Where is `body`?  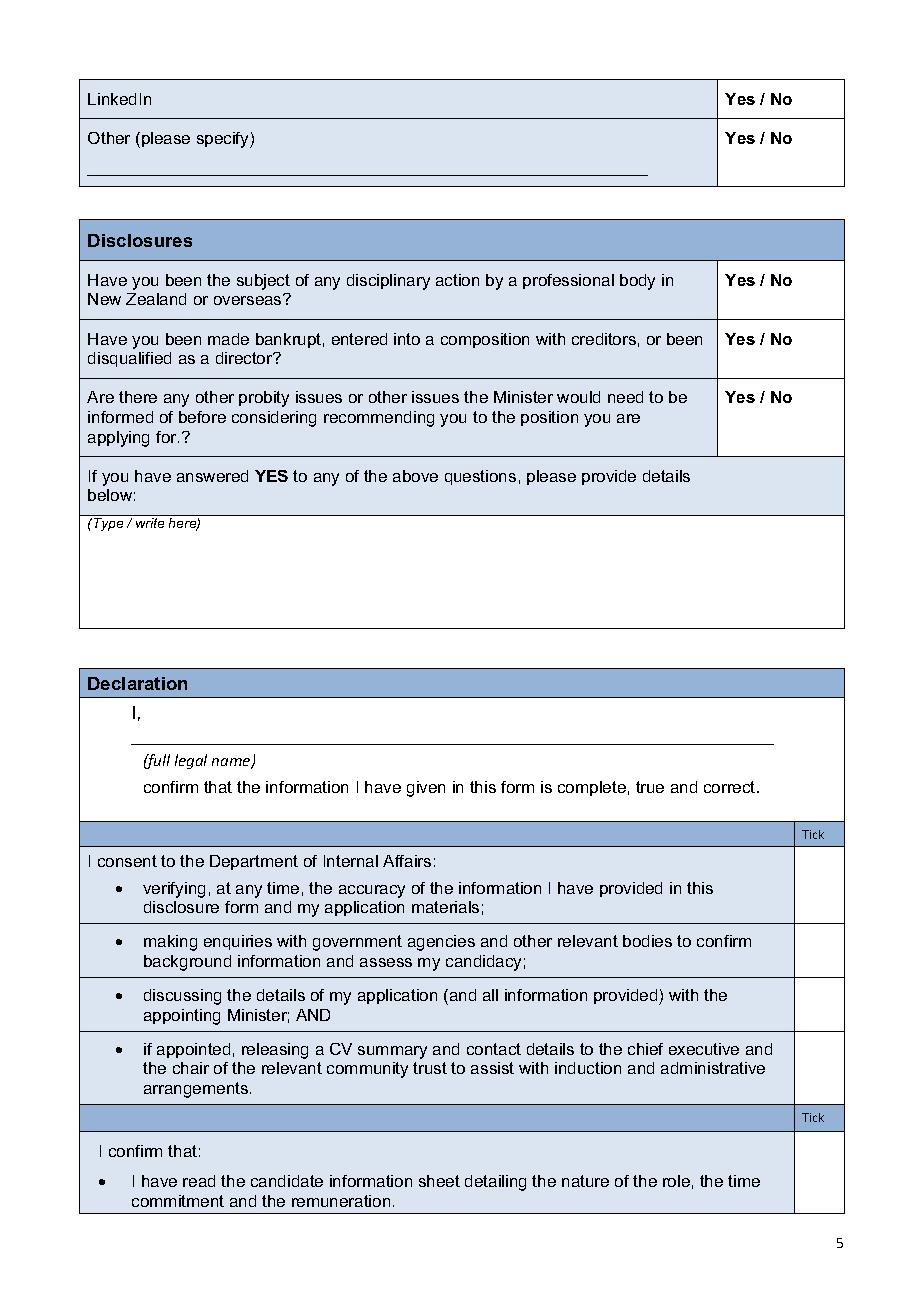 body is located at coordinates (637, 282).
